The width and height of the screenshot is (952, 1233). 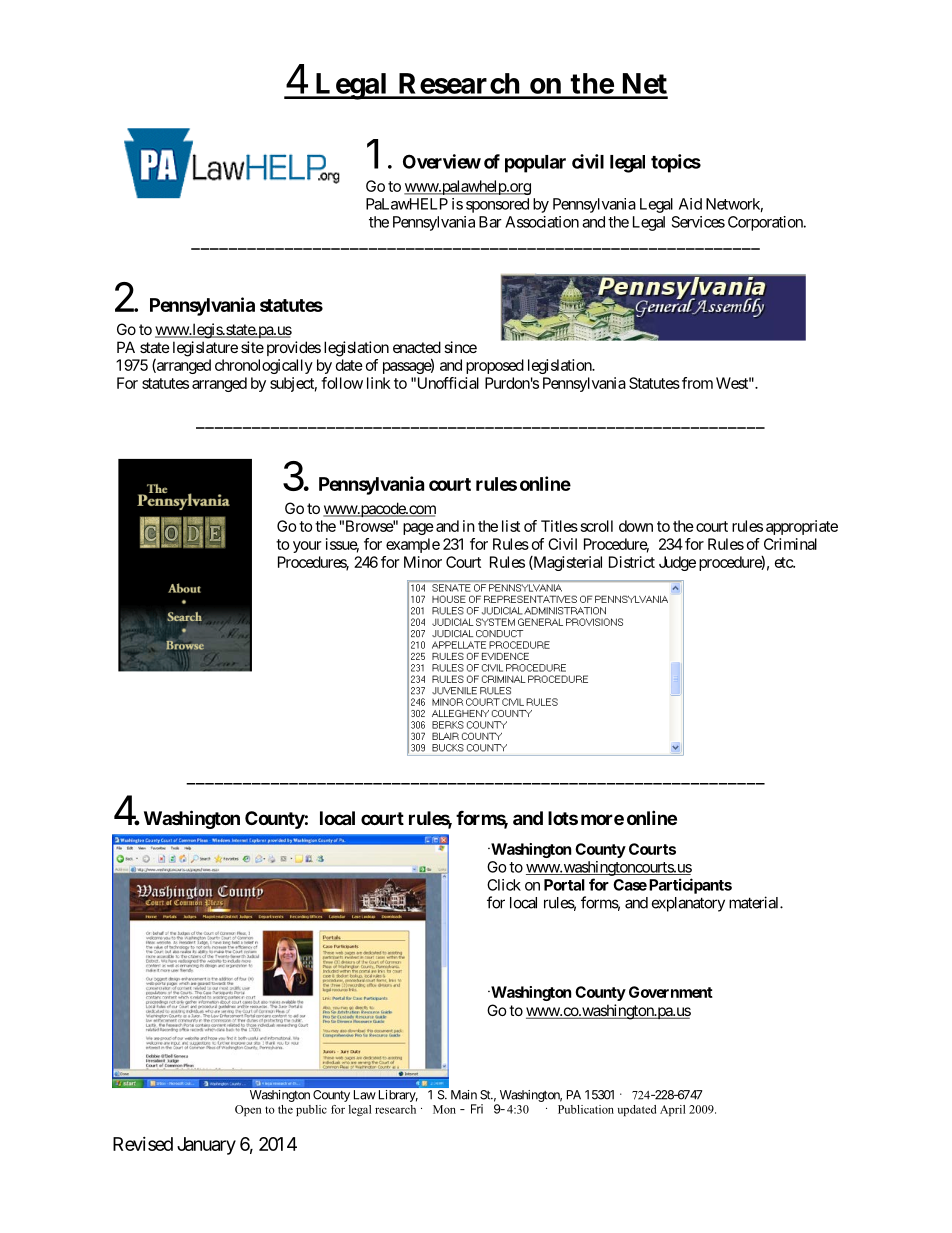 What do you see at coordinates (248, 1110) in the screenshot?
I see `Open` at bounding box center [248, 1110].
